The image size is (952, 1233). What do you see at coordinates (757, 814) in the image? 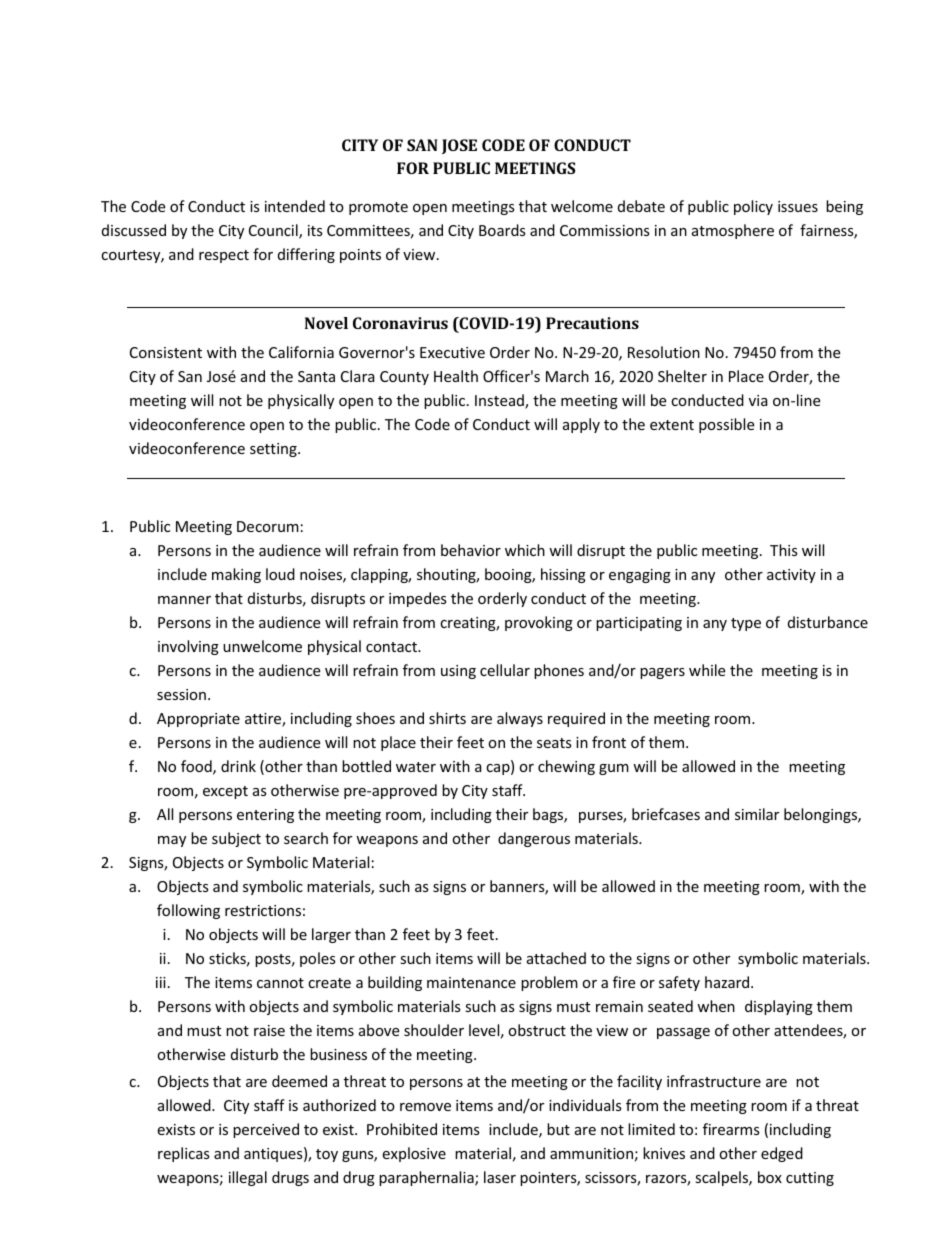
I see `similar` at bounding box center [757, 814].
